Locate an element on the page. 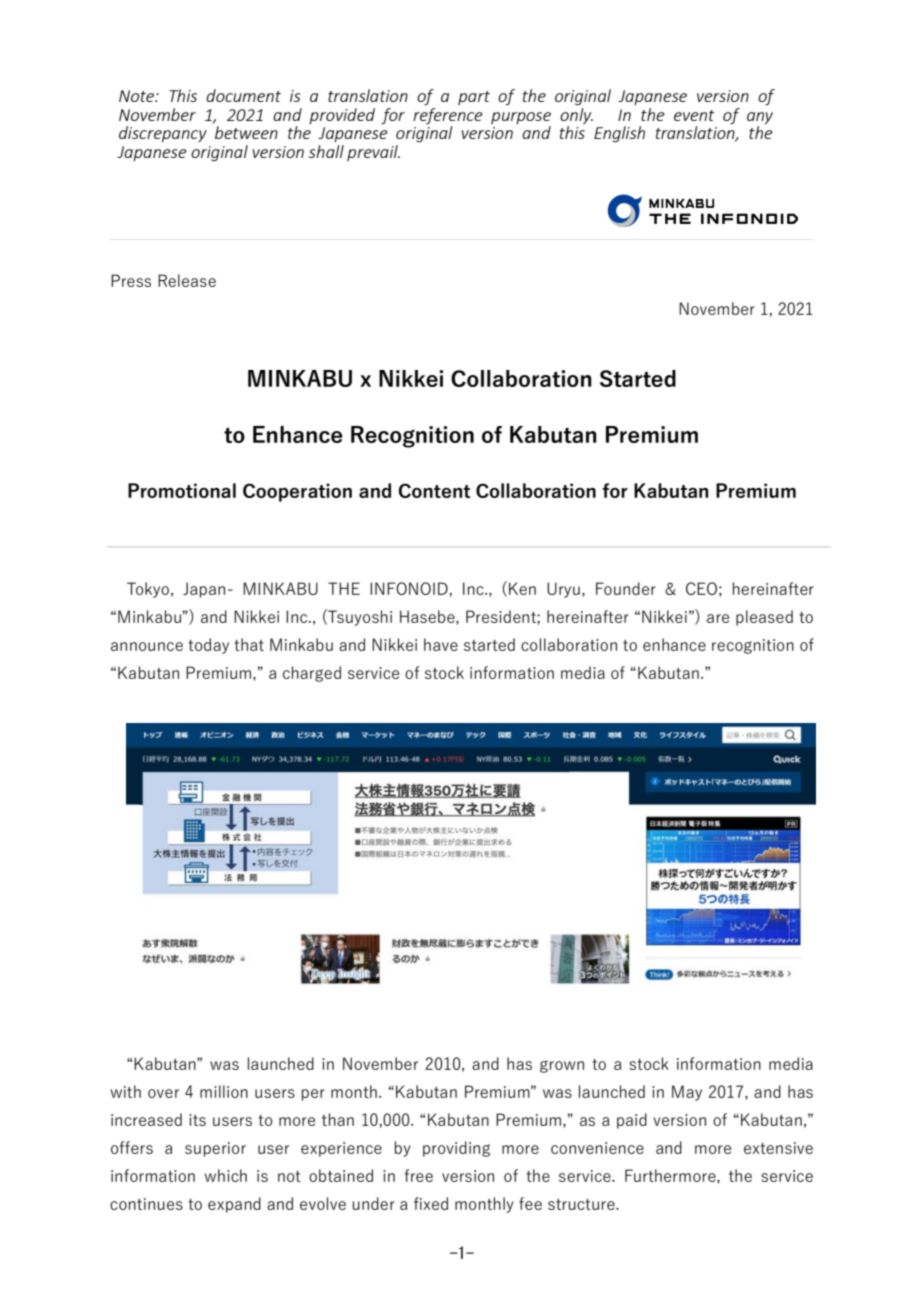 The height and width of the document is (1308, 924). million is located at coordinates (224, 1091).
